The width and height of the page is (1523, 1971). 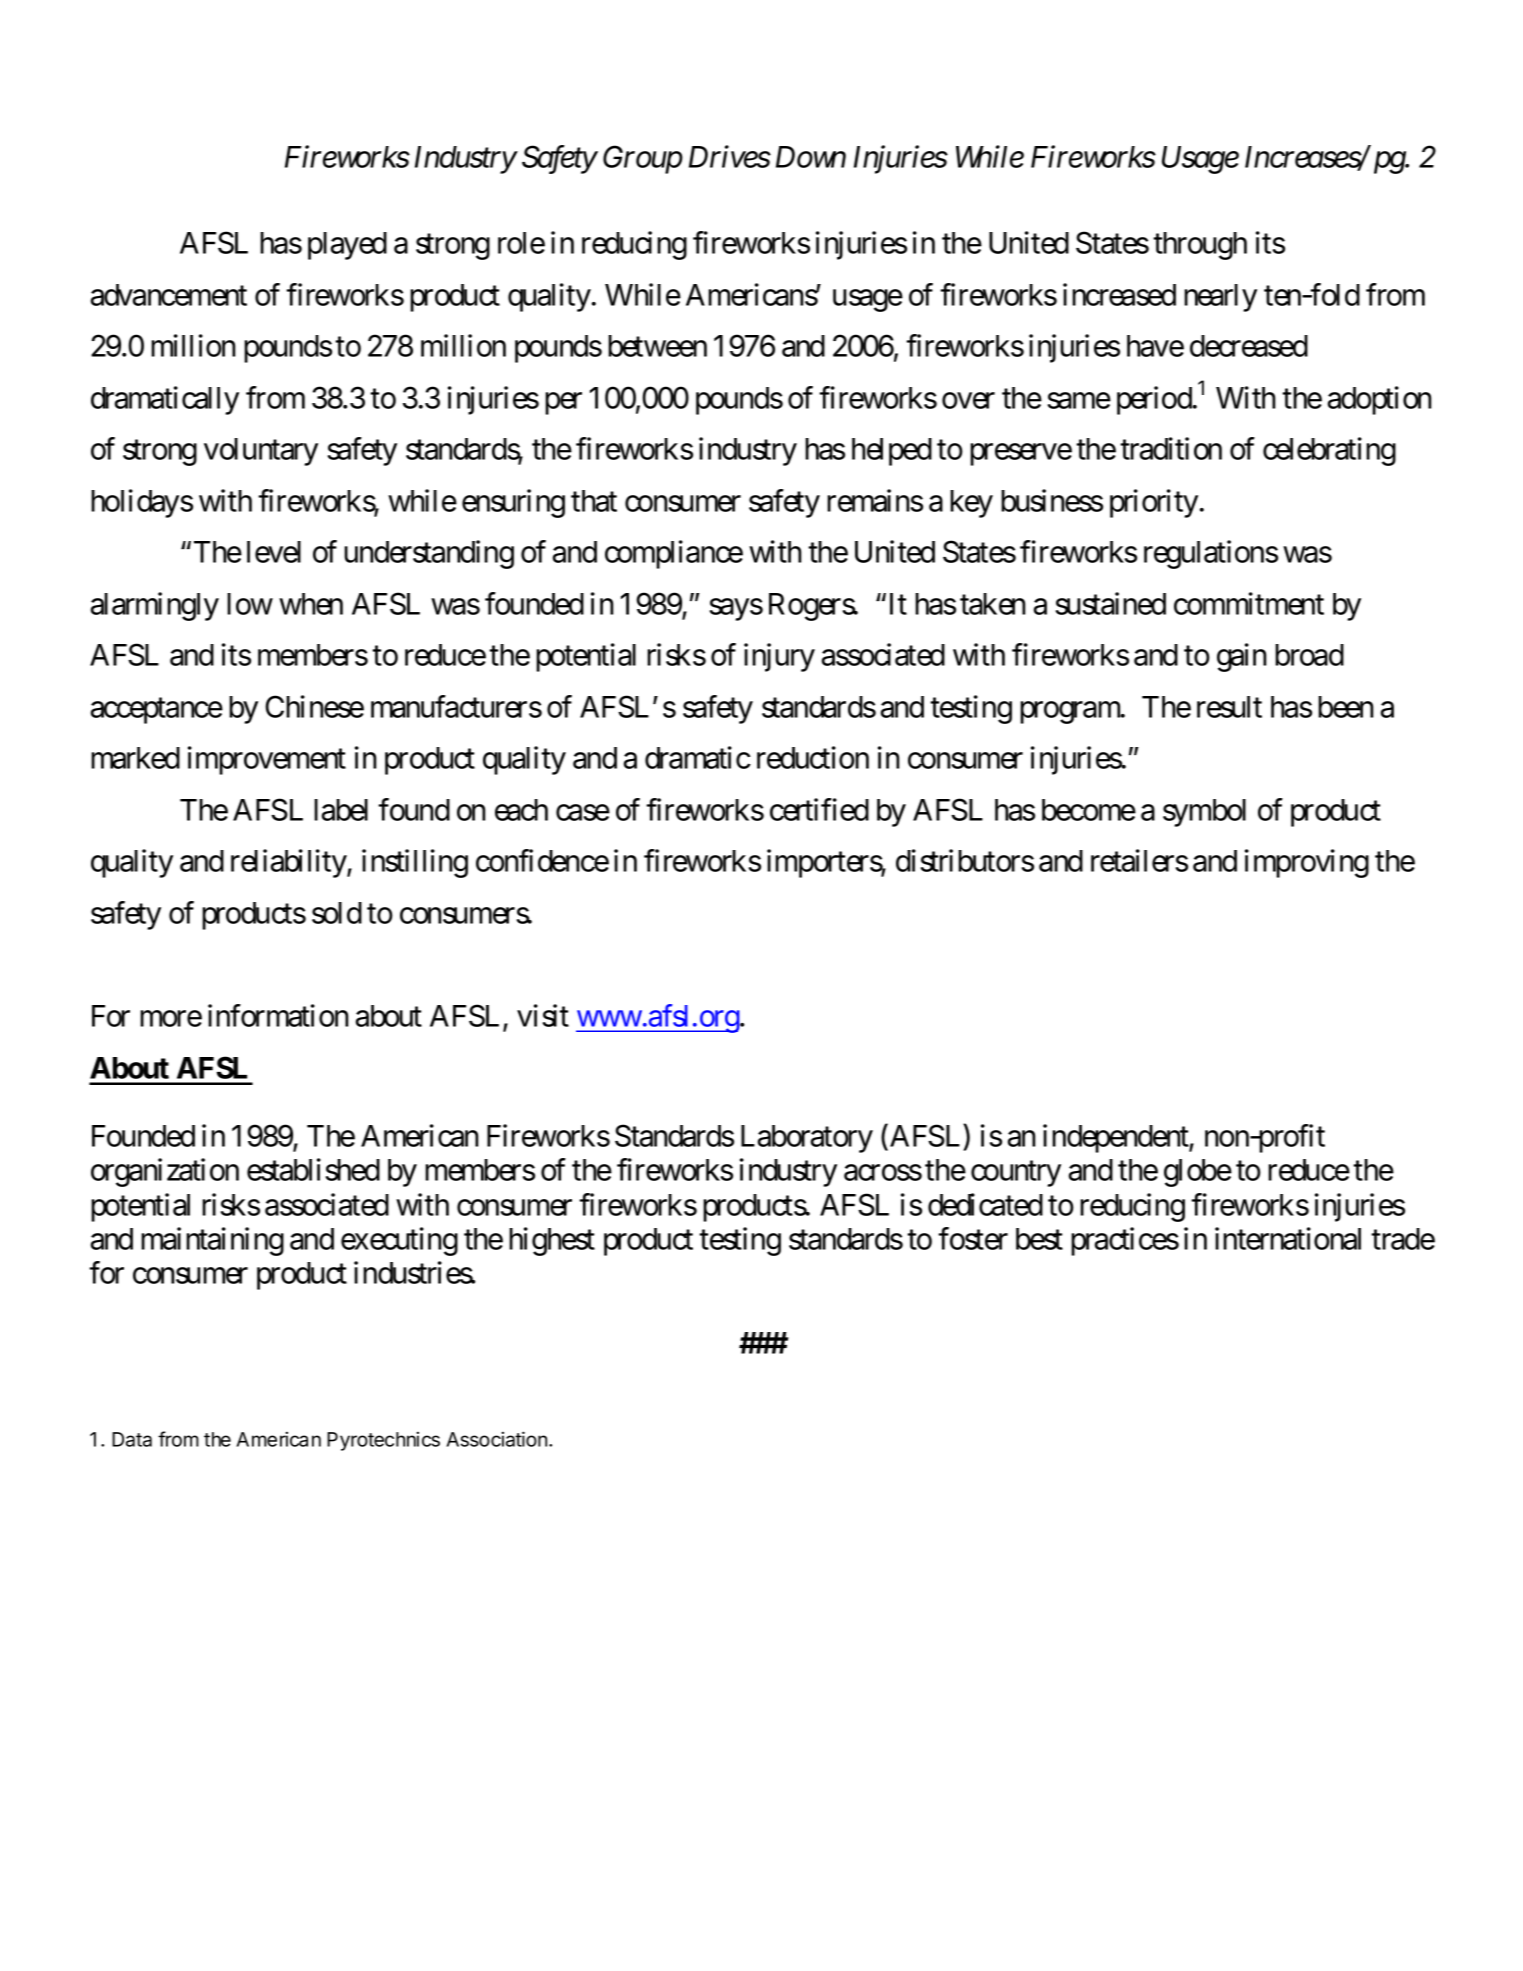 I want to click on Down, so click(x=811, y=157).
